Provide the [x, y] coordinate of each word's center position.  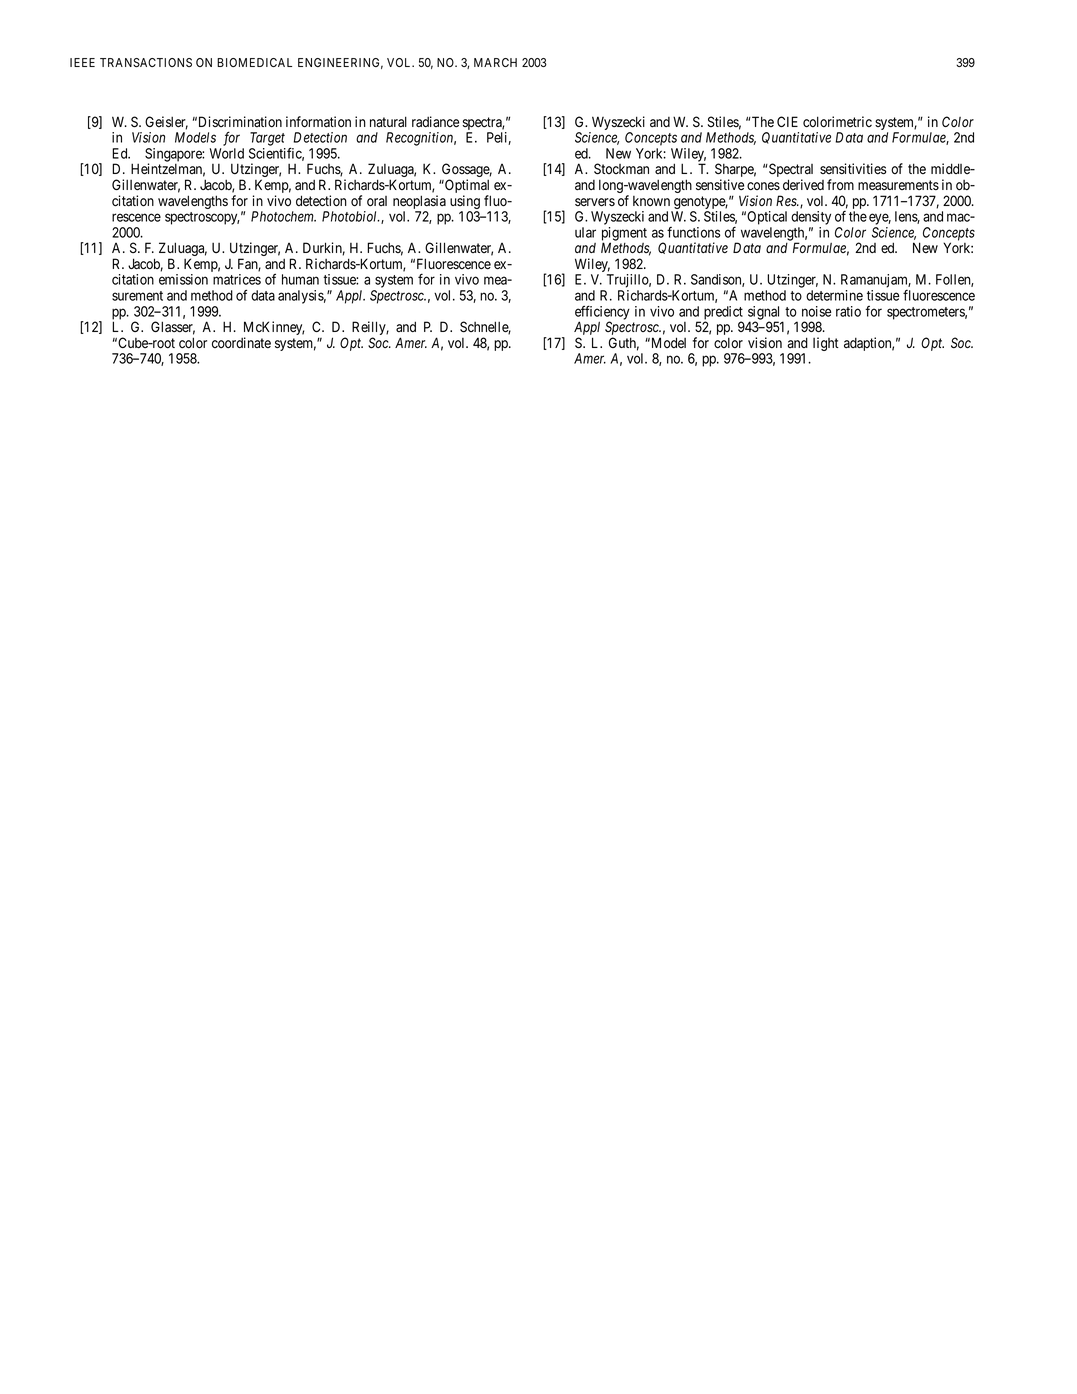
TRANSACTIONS [146, 62]
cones [763, 186]
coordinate [241, 342]
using [465, 203]
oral [377, 201]
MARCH [495, 62]
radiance [435, 121]
